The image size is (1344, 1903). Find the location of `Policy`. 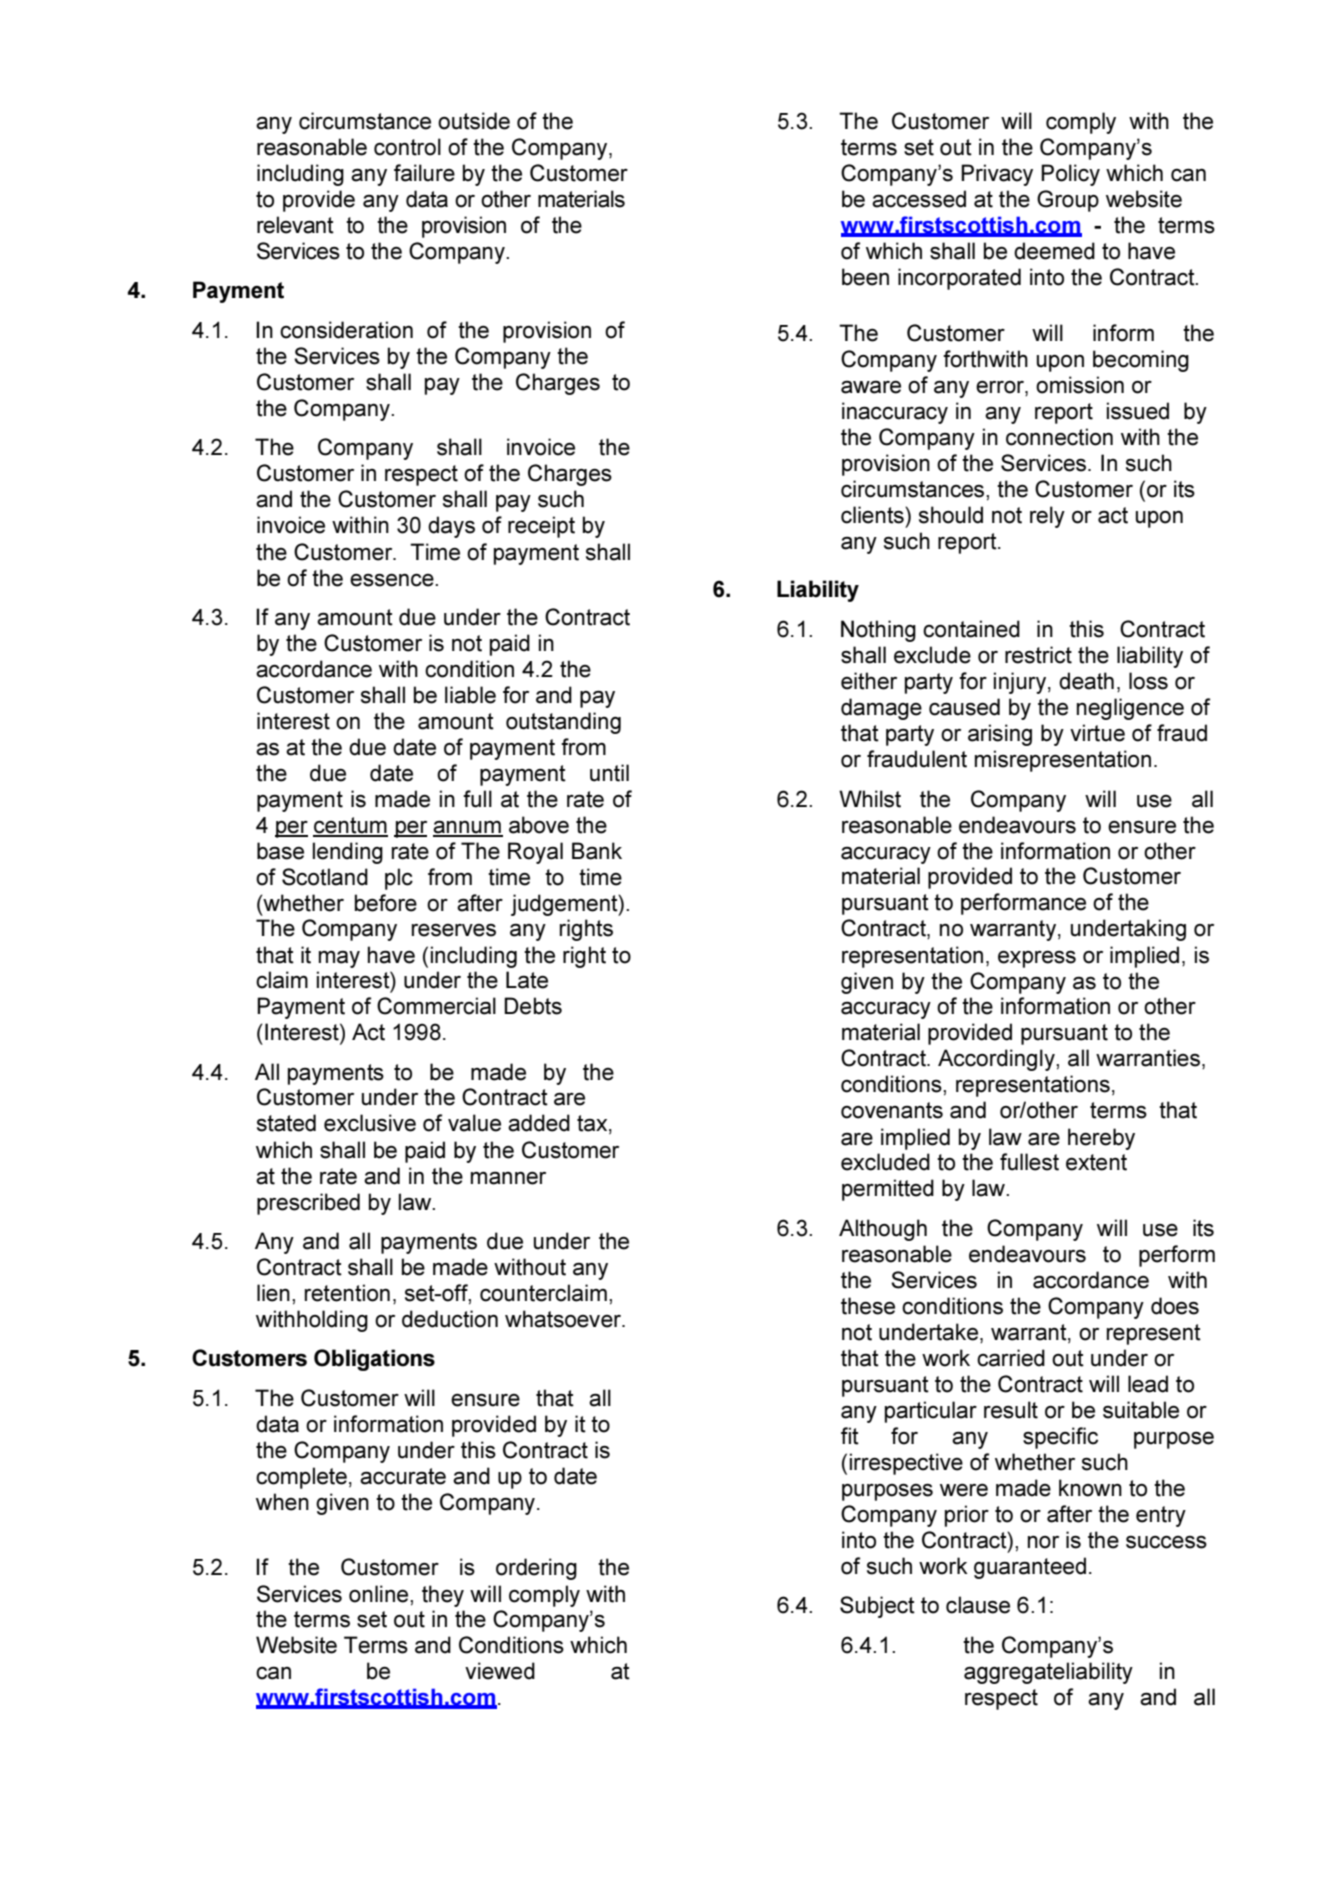

Policy is located at coordinates (1070, 175).
